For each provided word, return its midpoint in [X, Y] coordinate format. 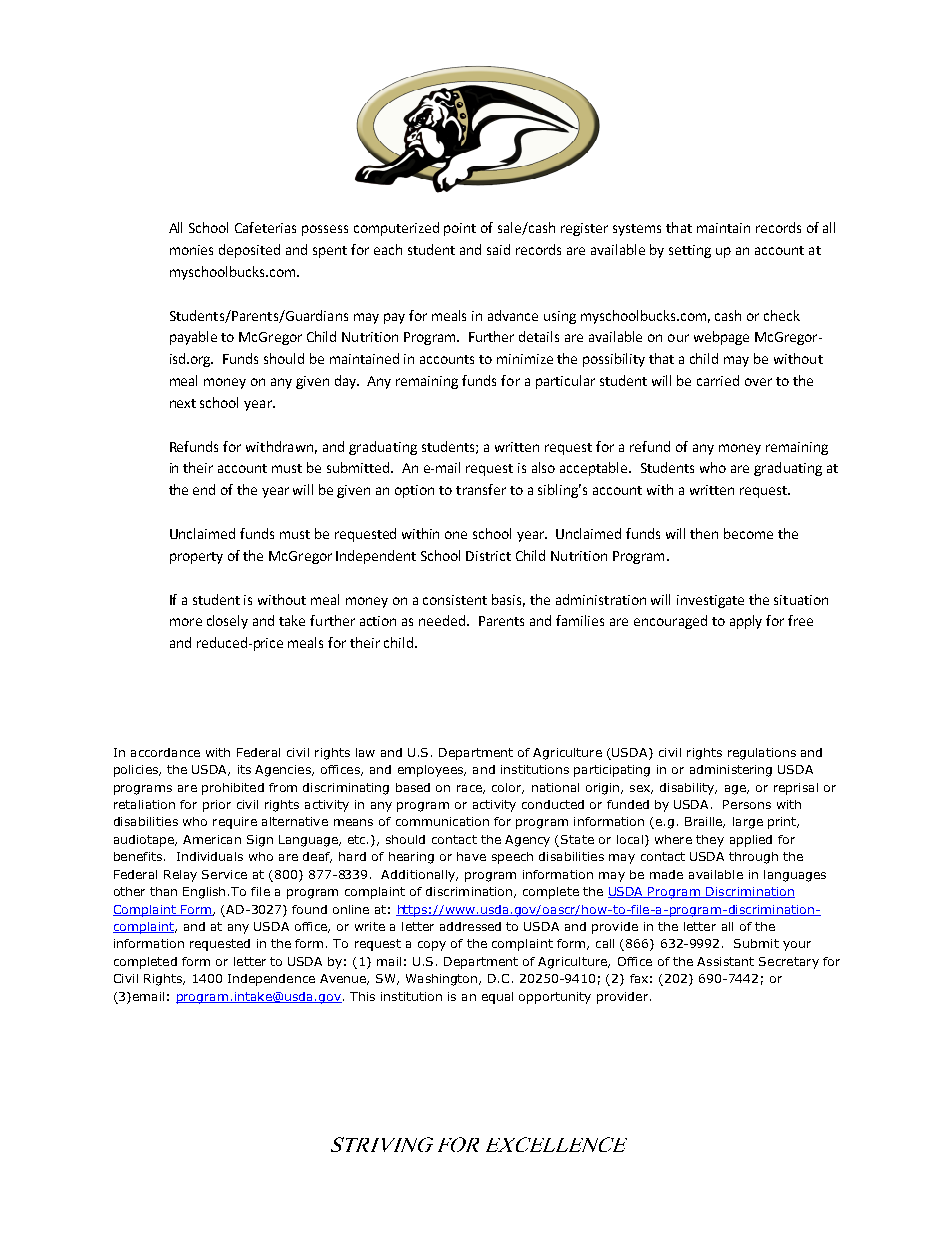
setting [690, 251]
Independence [271, 980]
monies [191, 250]
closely [227, 622]
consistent [455, 600]
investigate [710, 601]
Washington [443, 980]
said [498, 249]
